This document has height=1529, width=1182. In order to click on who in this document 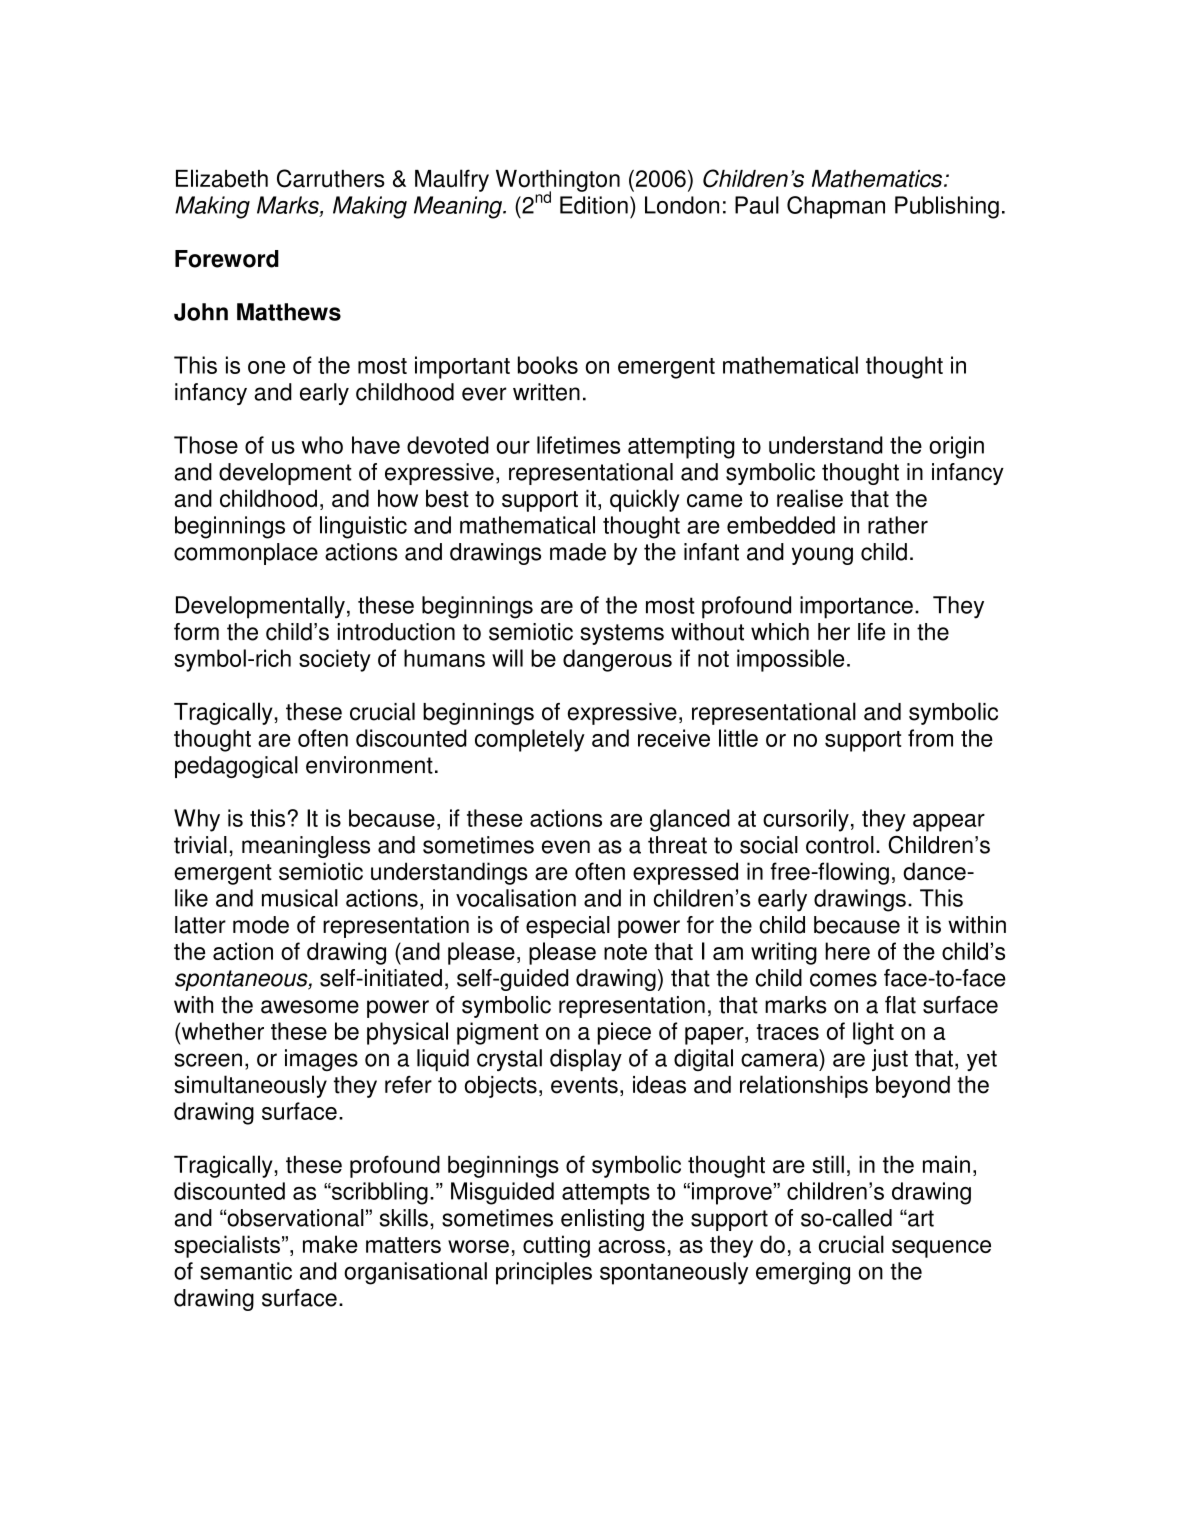, I will do `click(322, 445)`.
